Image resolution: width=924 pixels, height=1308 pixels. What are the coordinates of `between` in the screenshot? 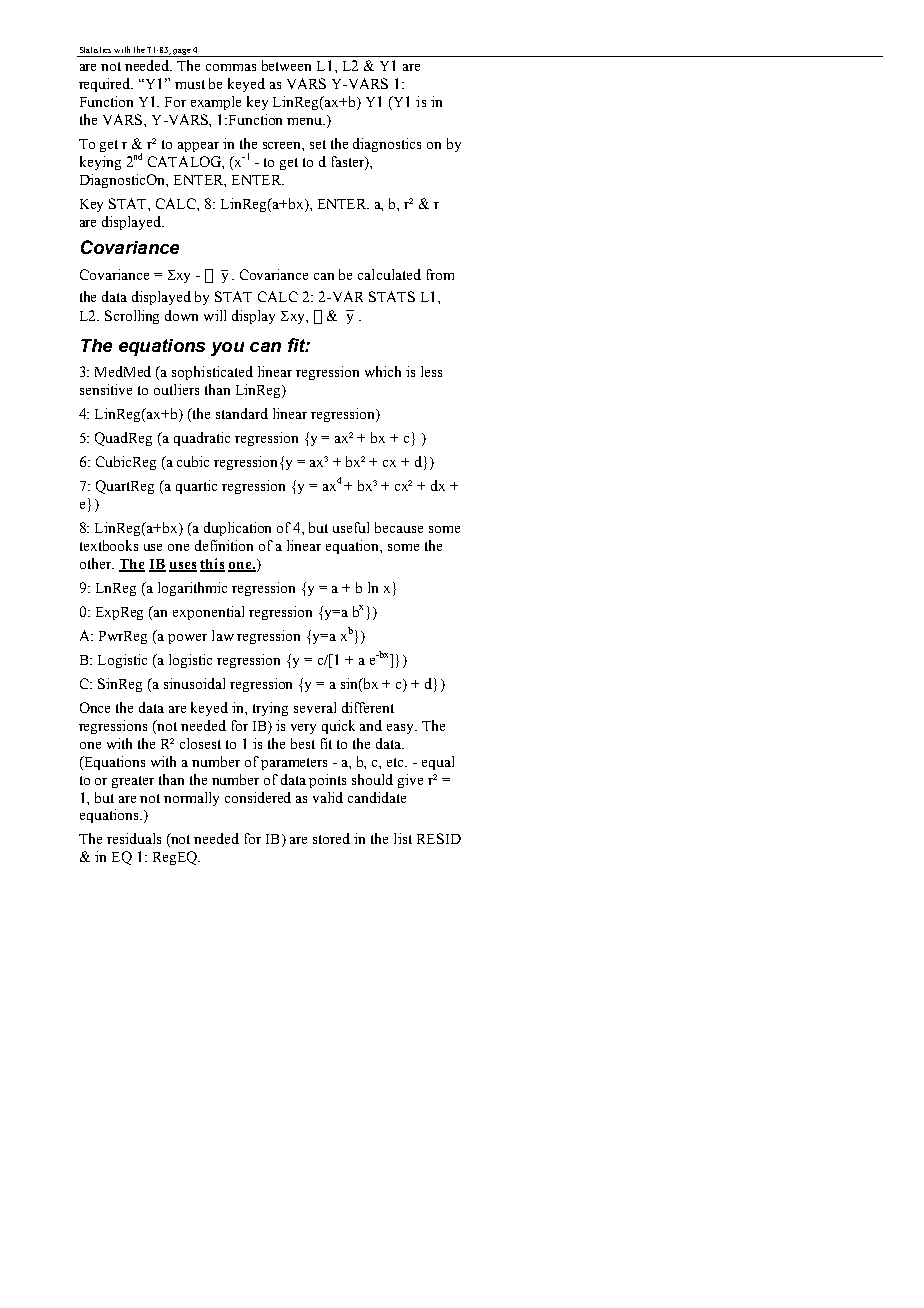 It's located at (286, 65).
